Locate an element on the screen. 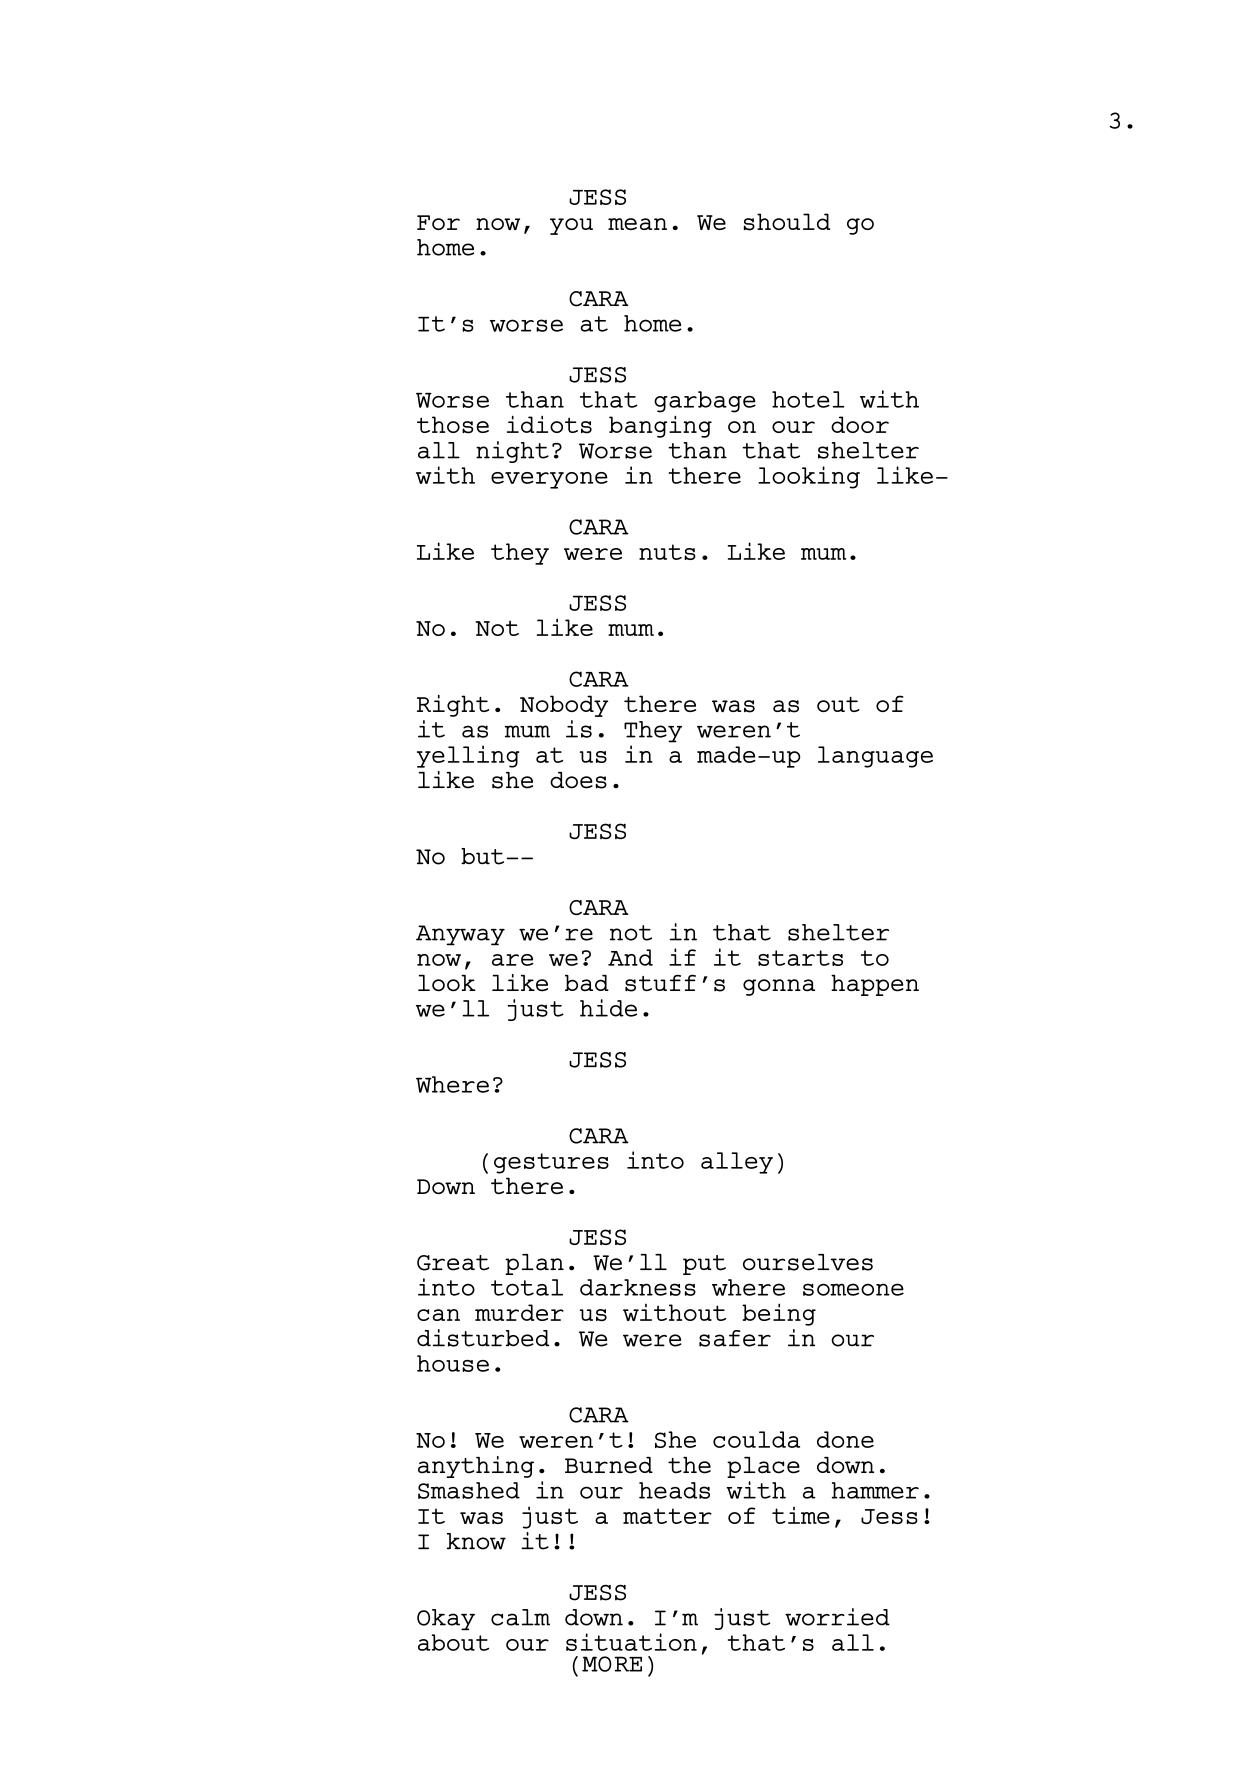 The image size is (1258, 1778). situation is located at coordinates (631, 1642).
